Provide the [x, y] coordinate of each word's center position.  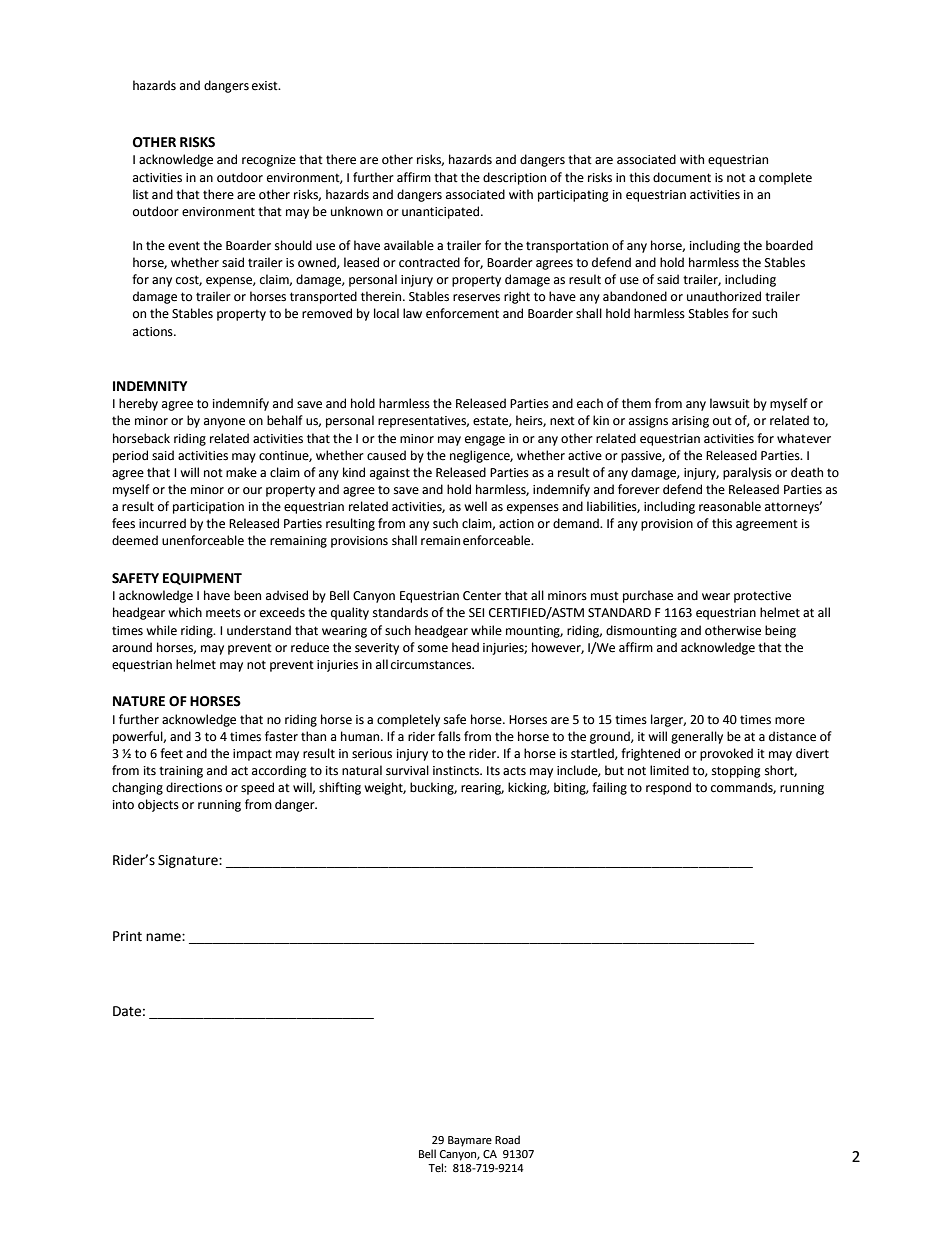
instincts [457, 771]
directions [194, 787]
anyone [224, 423]
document [682, 177]
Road [507, 1139]
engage [485, 441]
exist [266, 86]
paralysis [747, 473]
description [514, 178]
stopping [736, 772]
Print [127, 936]
